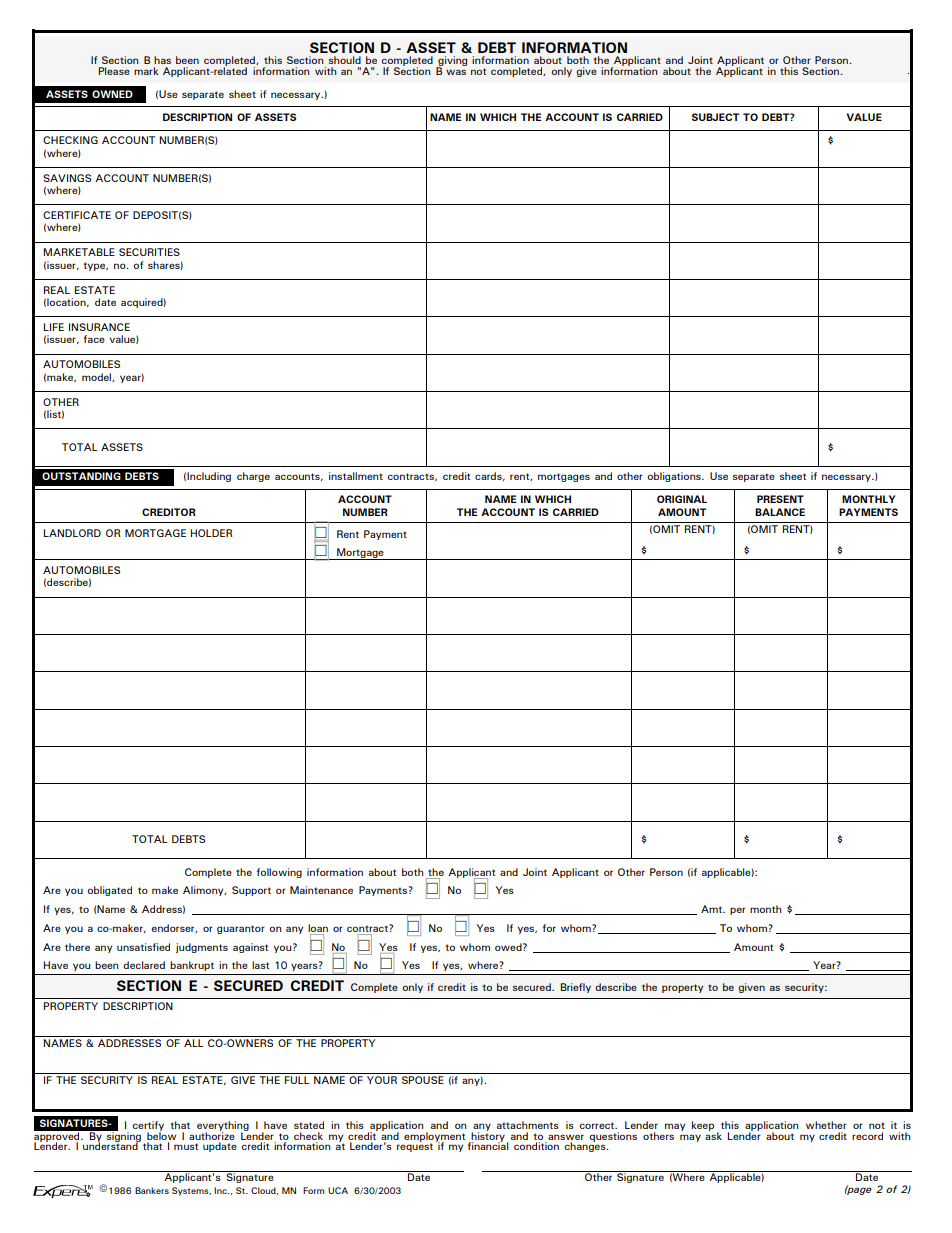 The image size is (952, 1233). I want to click on obligations, so click(675, 477).
